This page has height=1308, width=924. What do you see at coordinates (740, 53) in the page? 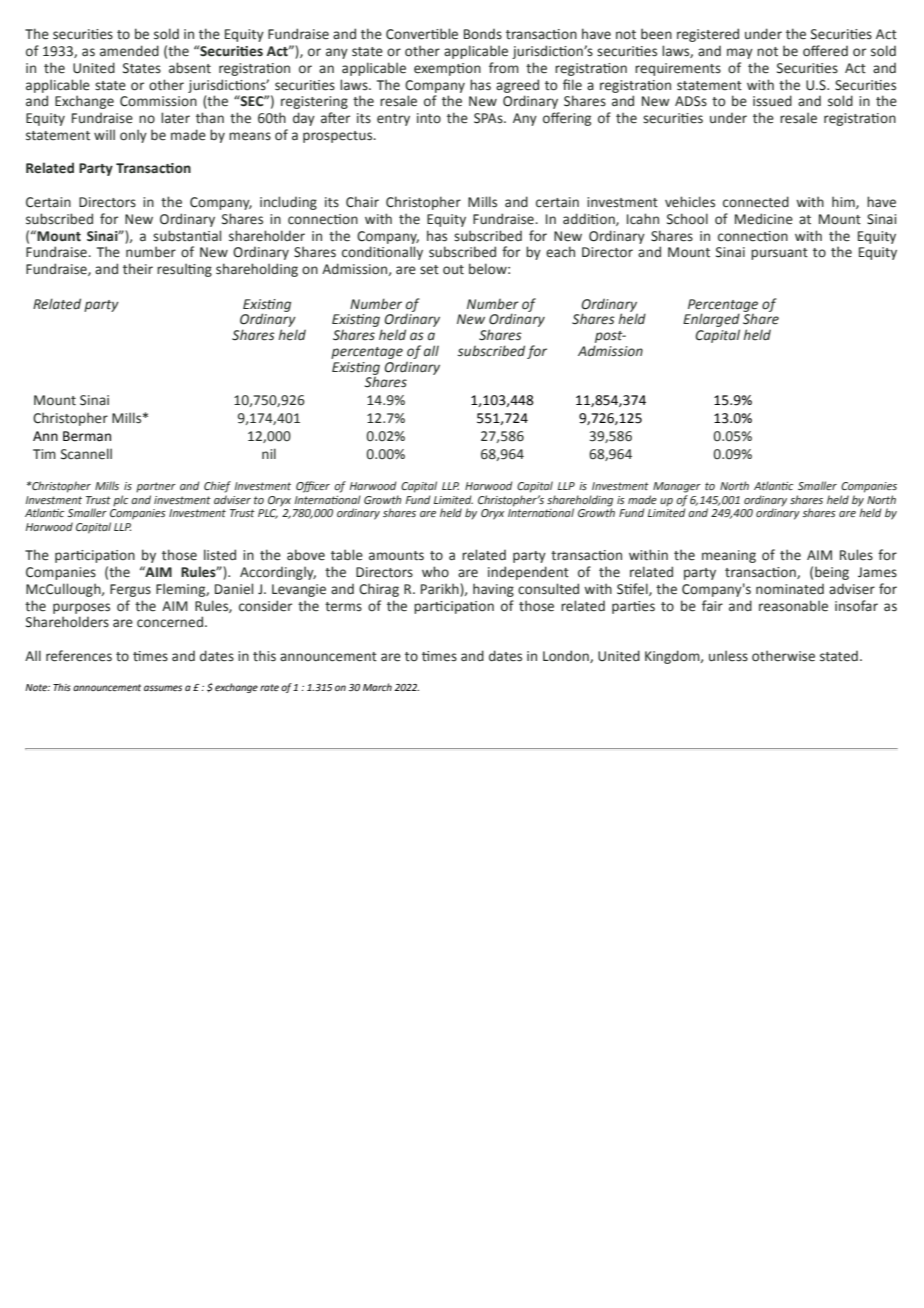
I see `may` at bounding box center [740, 53].
